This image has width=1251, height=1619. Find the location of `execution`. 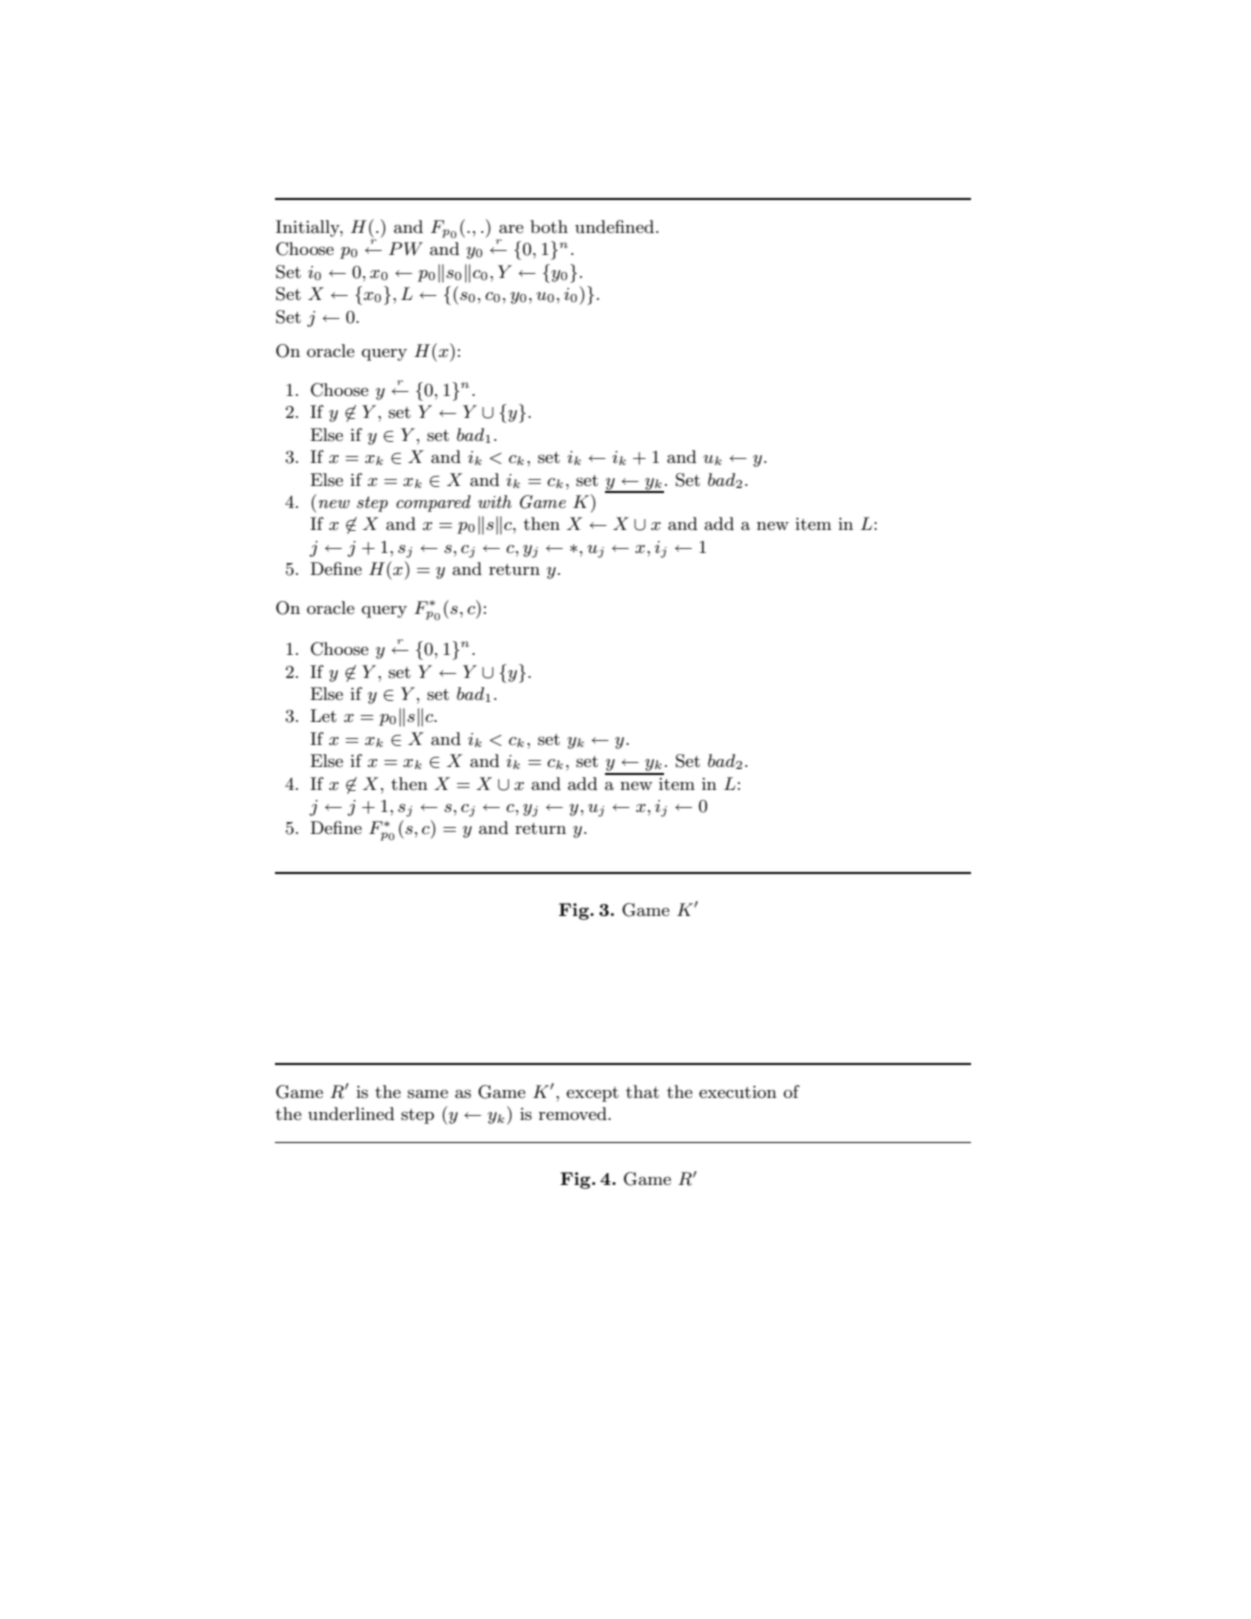

execution is located at coordinates (738, 1092).
